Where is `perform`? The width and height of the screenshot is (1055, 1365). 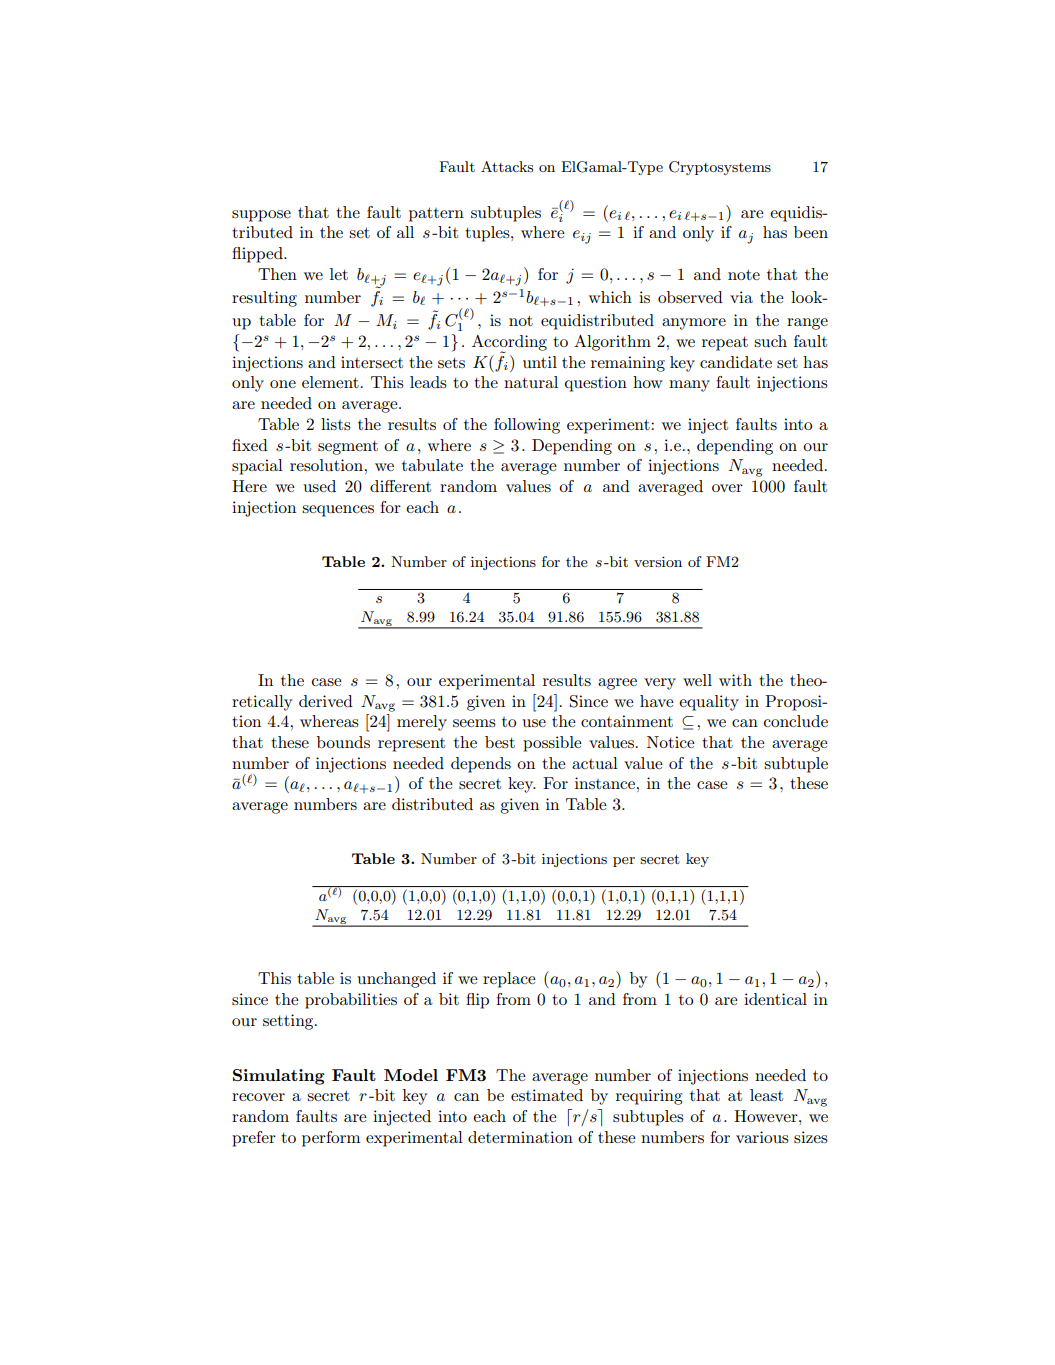
perform is located at coordinates (331, 1139).
